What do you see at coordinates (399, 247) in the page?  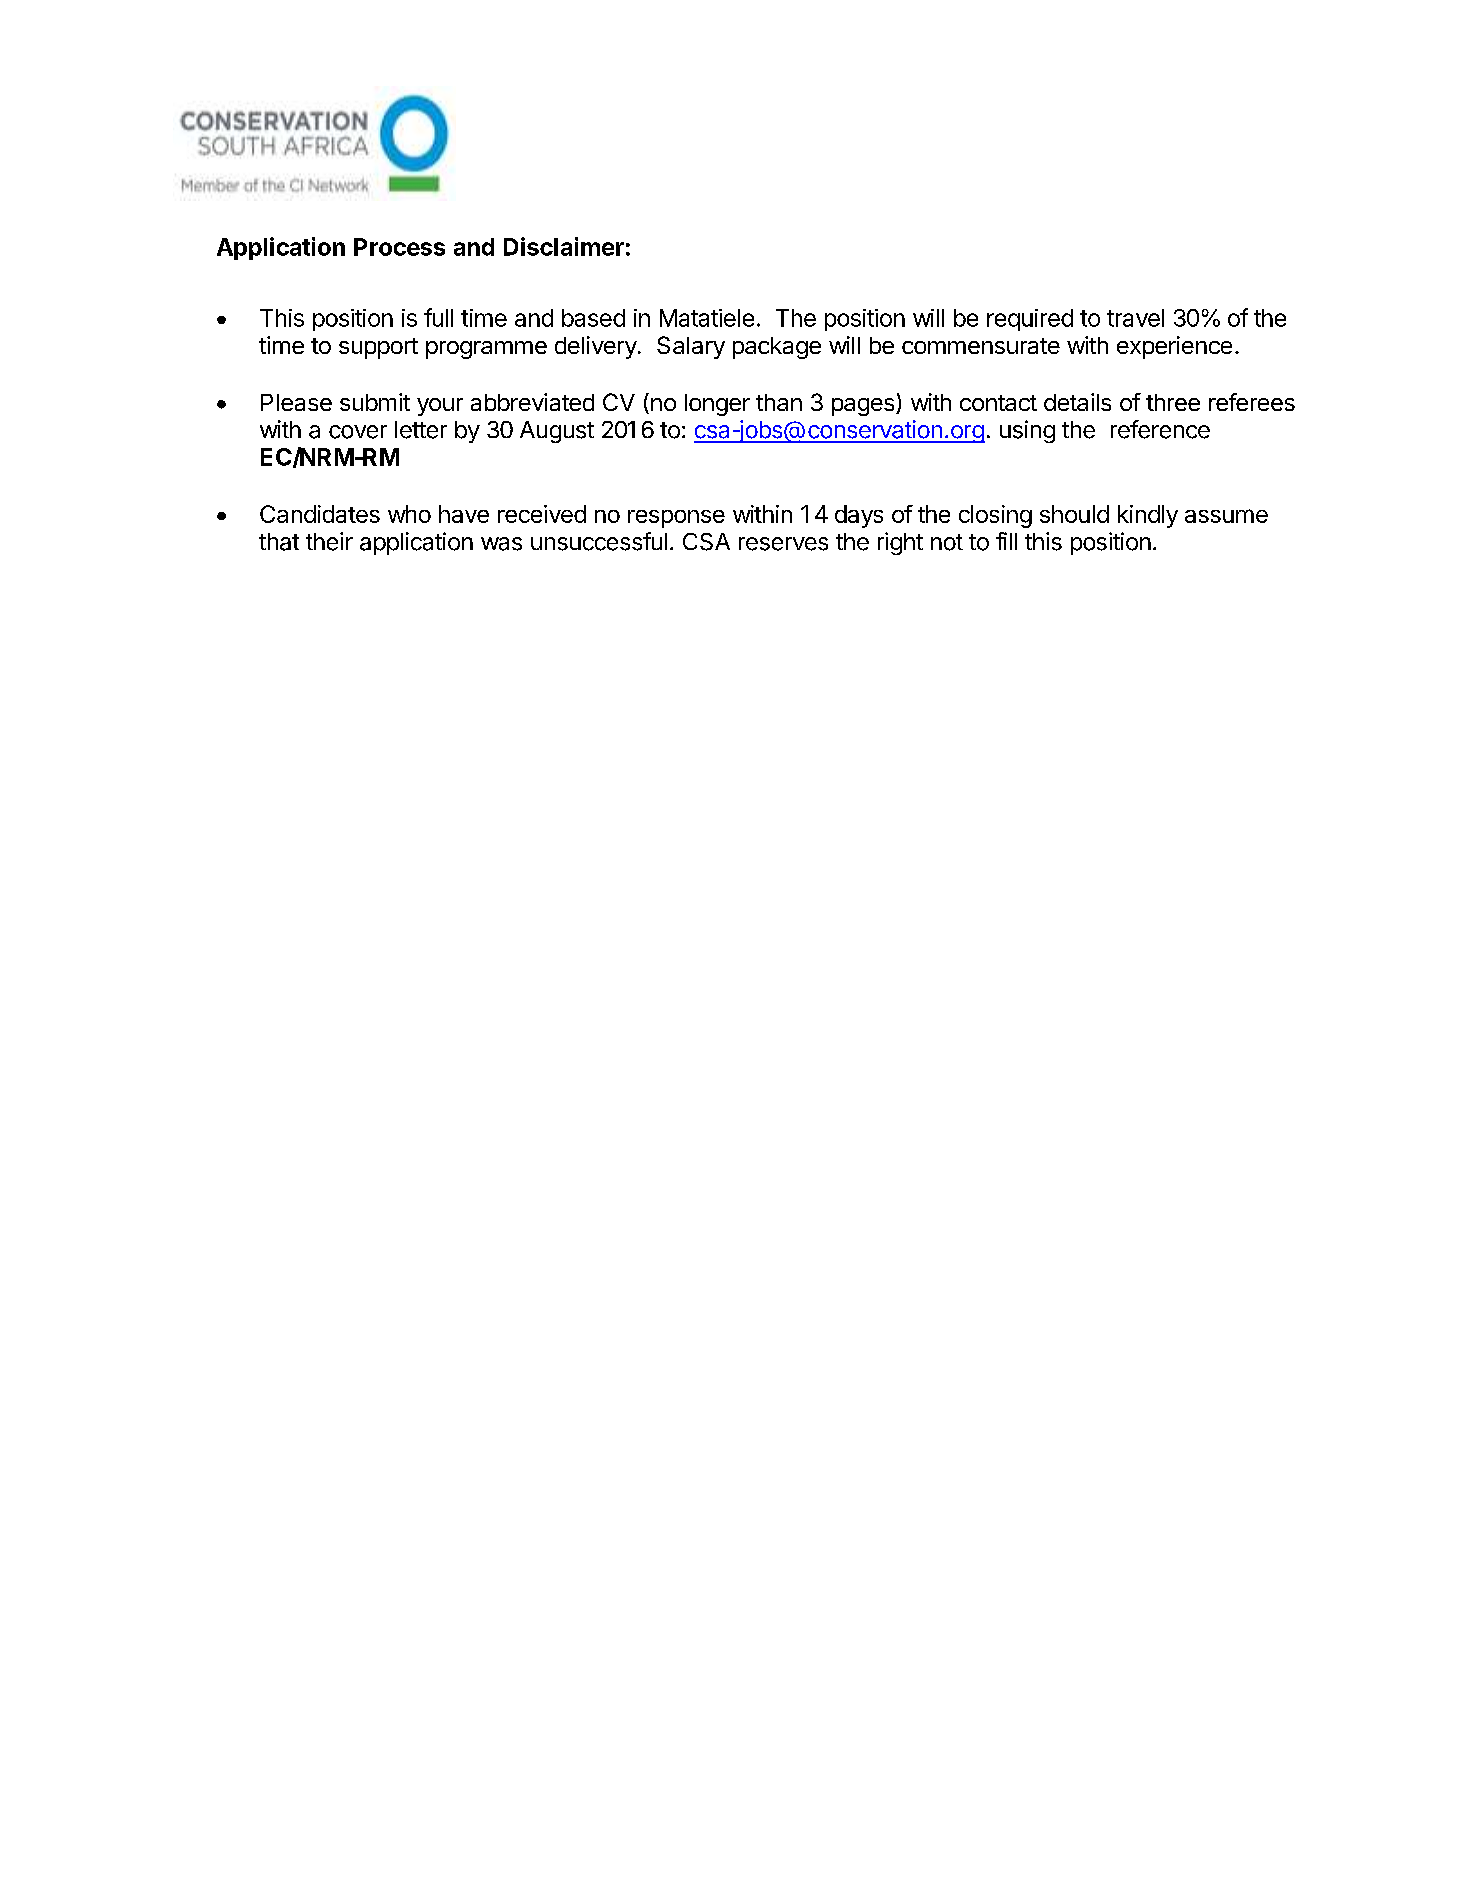 I see `Process` at bounding box center [399, 247].
